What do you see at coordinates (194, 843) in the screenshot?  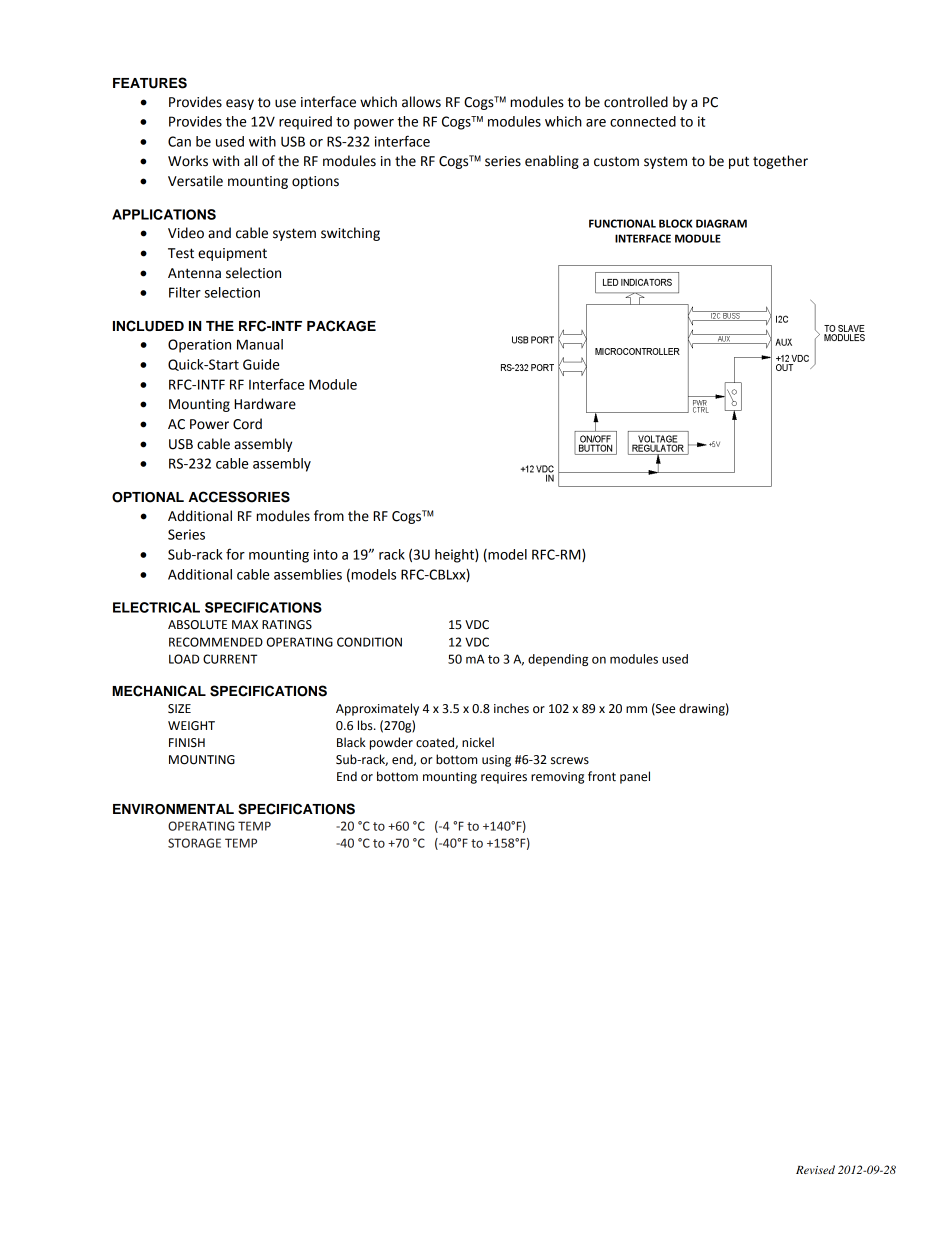 I see `STORAGE` at bounding box center [194, 843].
